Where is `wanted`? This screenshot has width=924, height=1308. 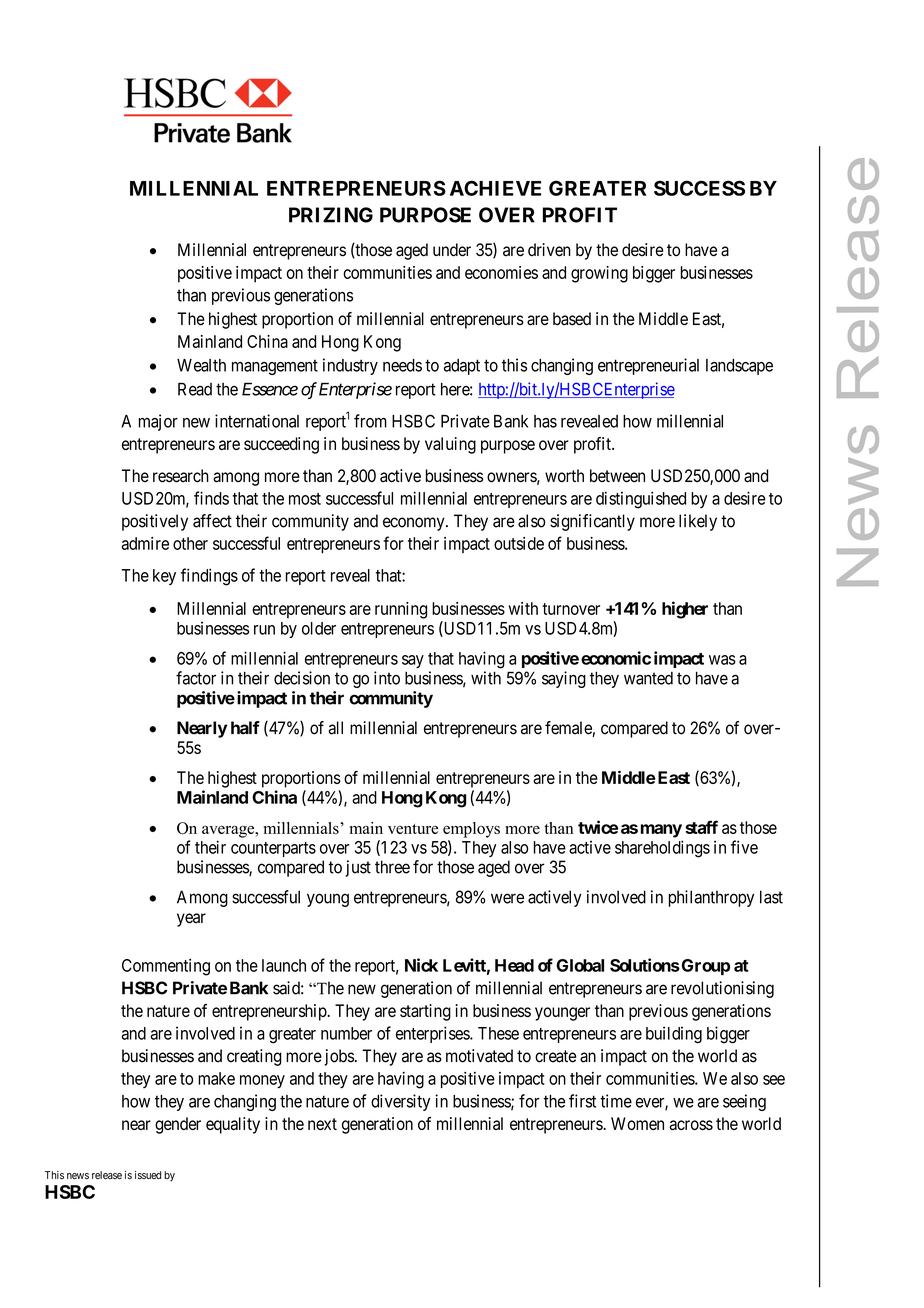 wanted is located at coordinates (648, 678).
